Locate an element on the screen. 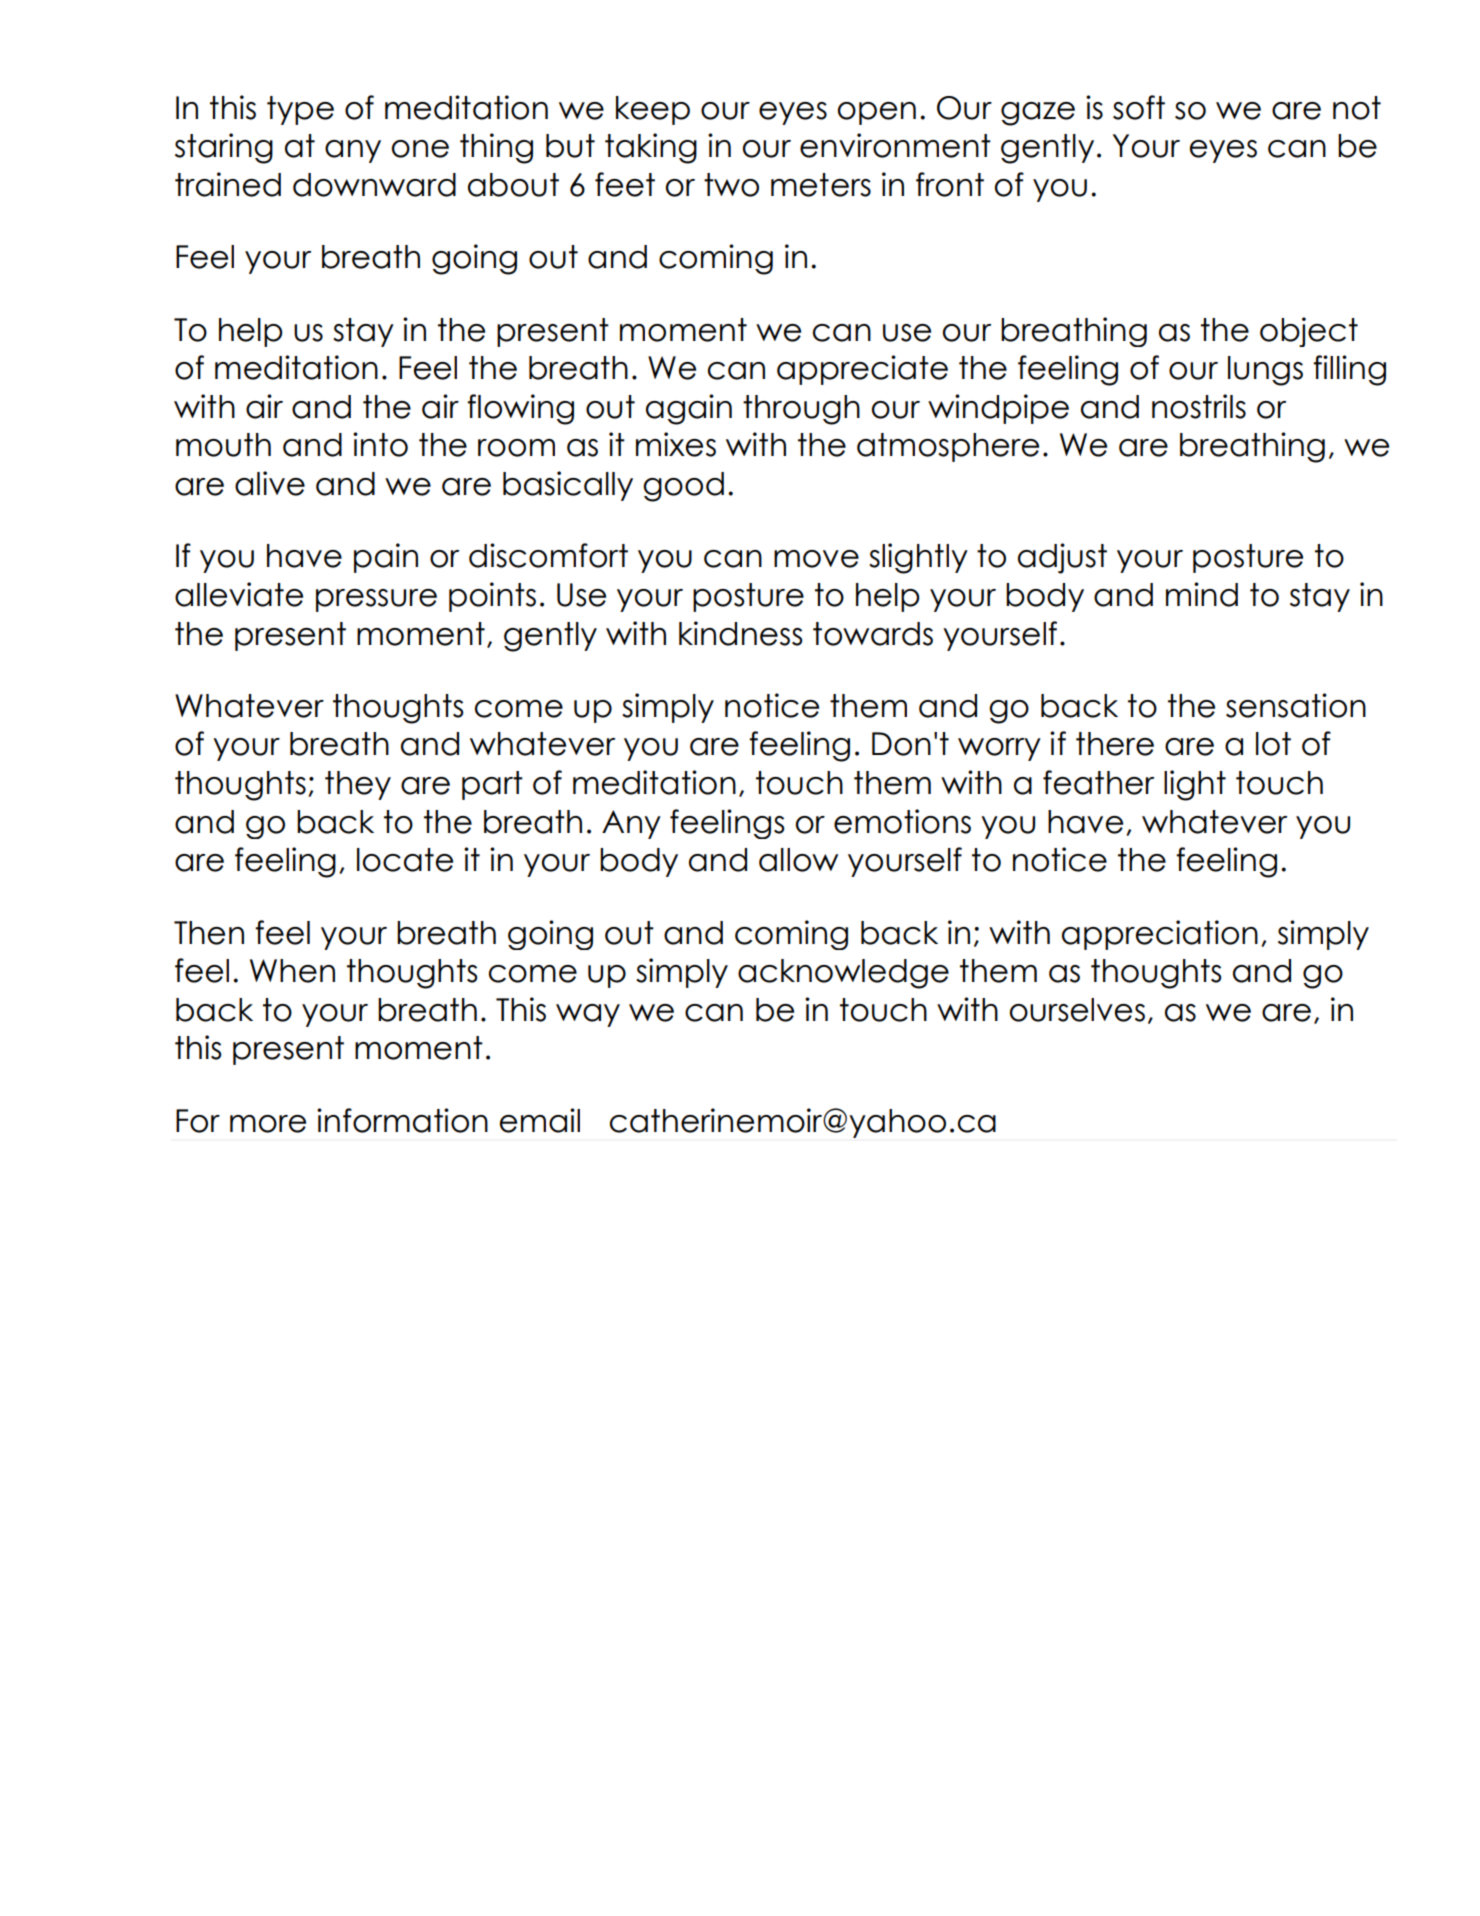  kindness is located at coordinates (741, 633).
